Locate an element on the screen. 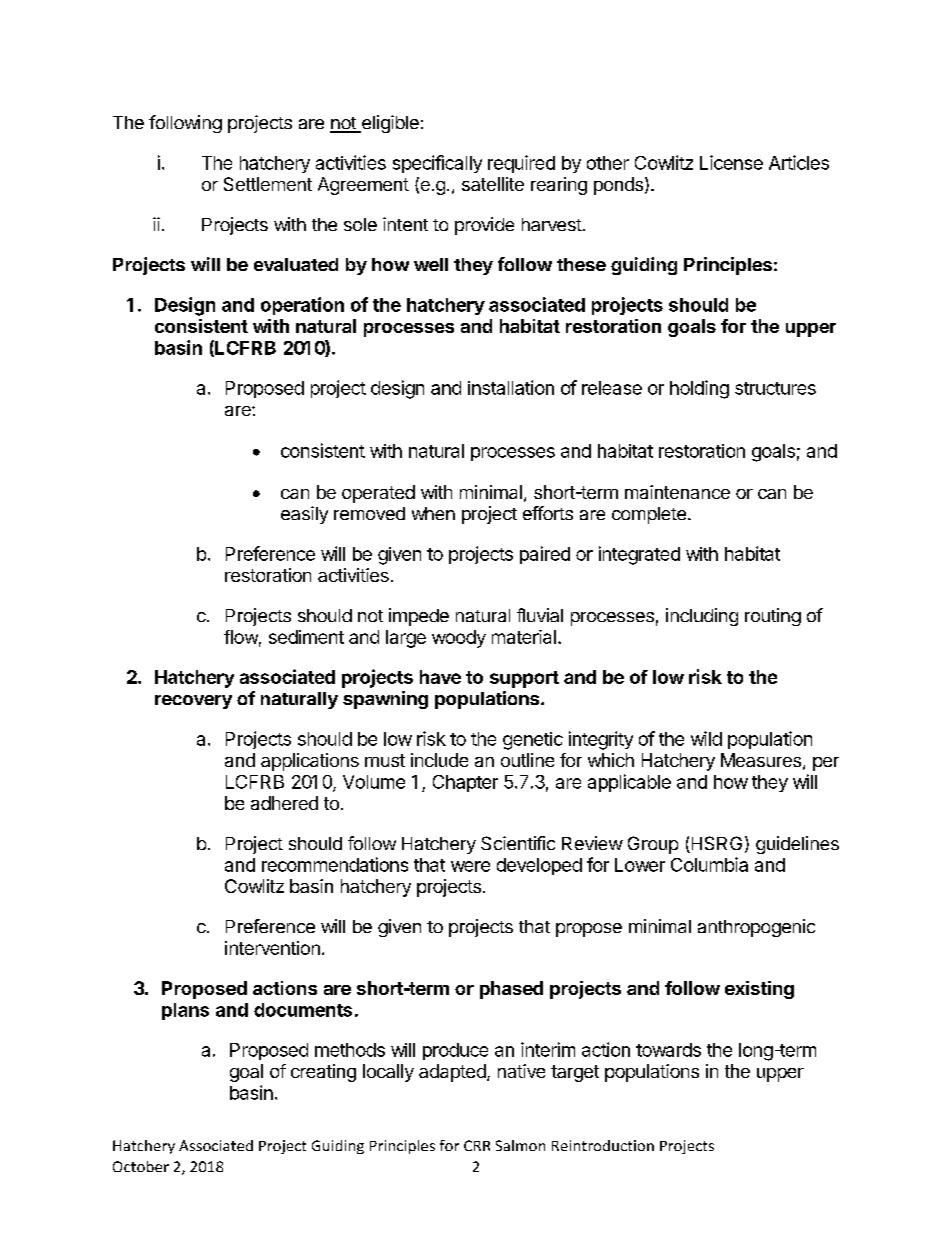 The width and height of the screenshot is (952, 1233). CRR is located at coordinates (477, 1145).
